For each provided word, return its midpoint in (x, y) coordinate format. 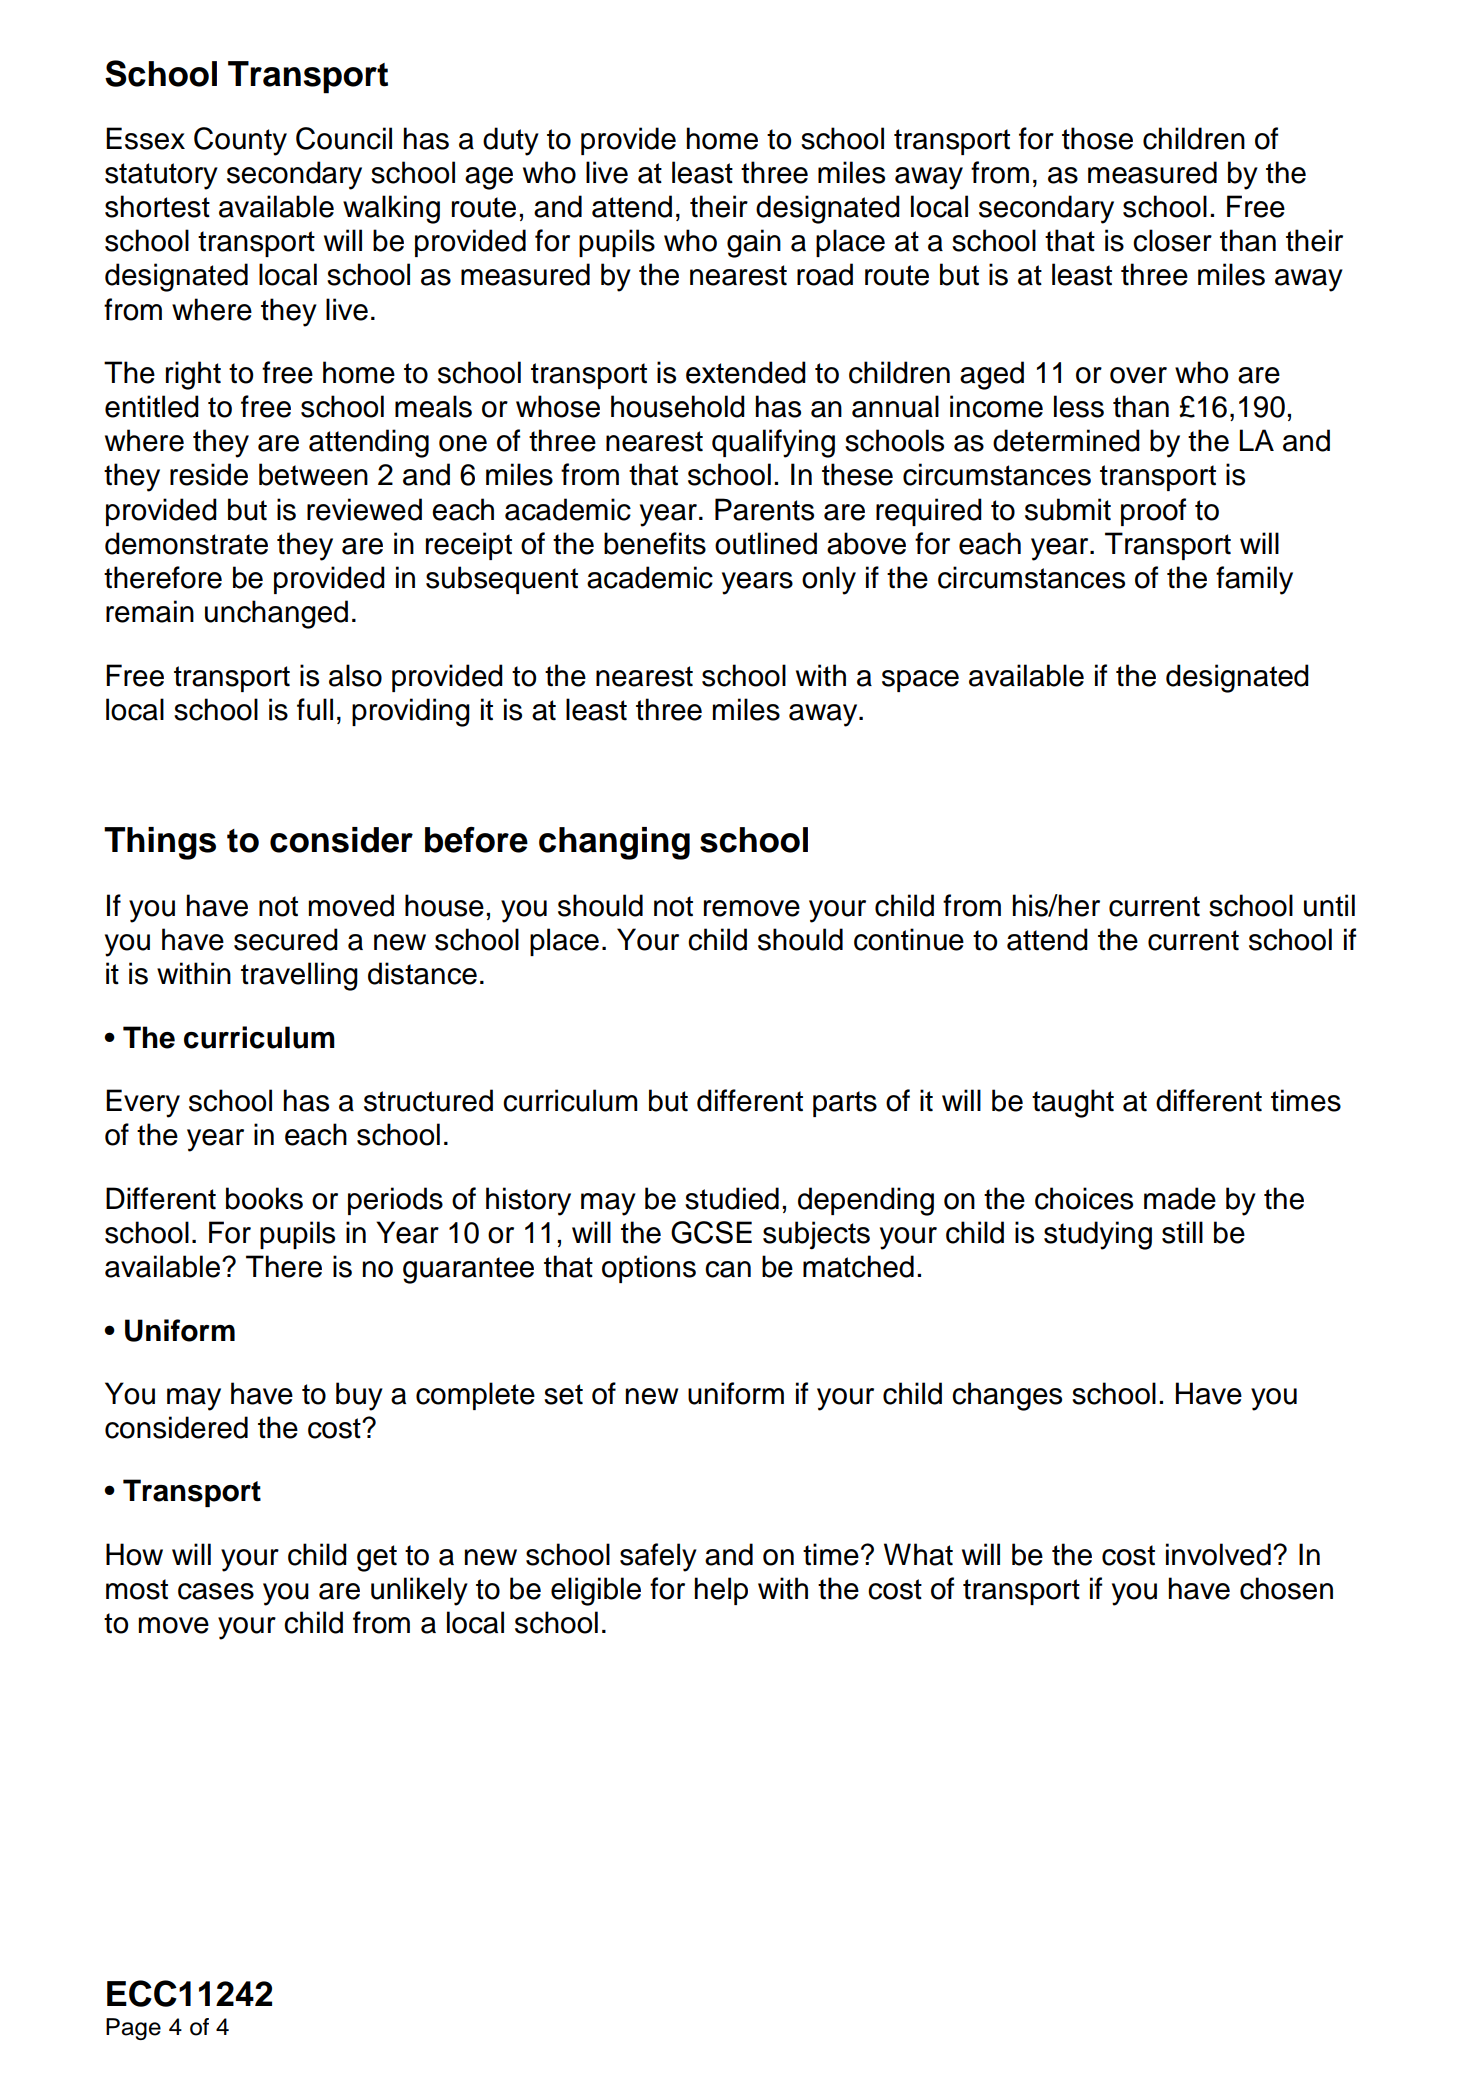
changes (1007, 1396)
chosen (1286, 1588)
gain (754, 243)
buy (359, 1396)
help (721, 1591)
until (1329, 905)
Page (133, 2029)
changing (614, 843)
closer (1172, 240)
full (315, 709)
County (240, 141)
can (728, 1269)
